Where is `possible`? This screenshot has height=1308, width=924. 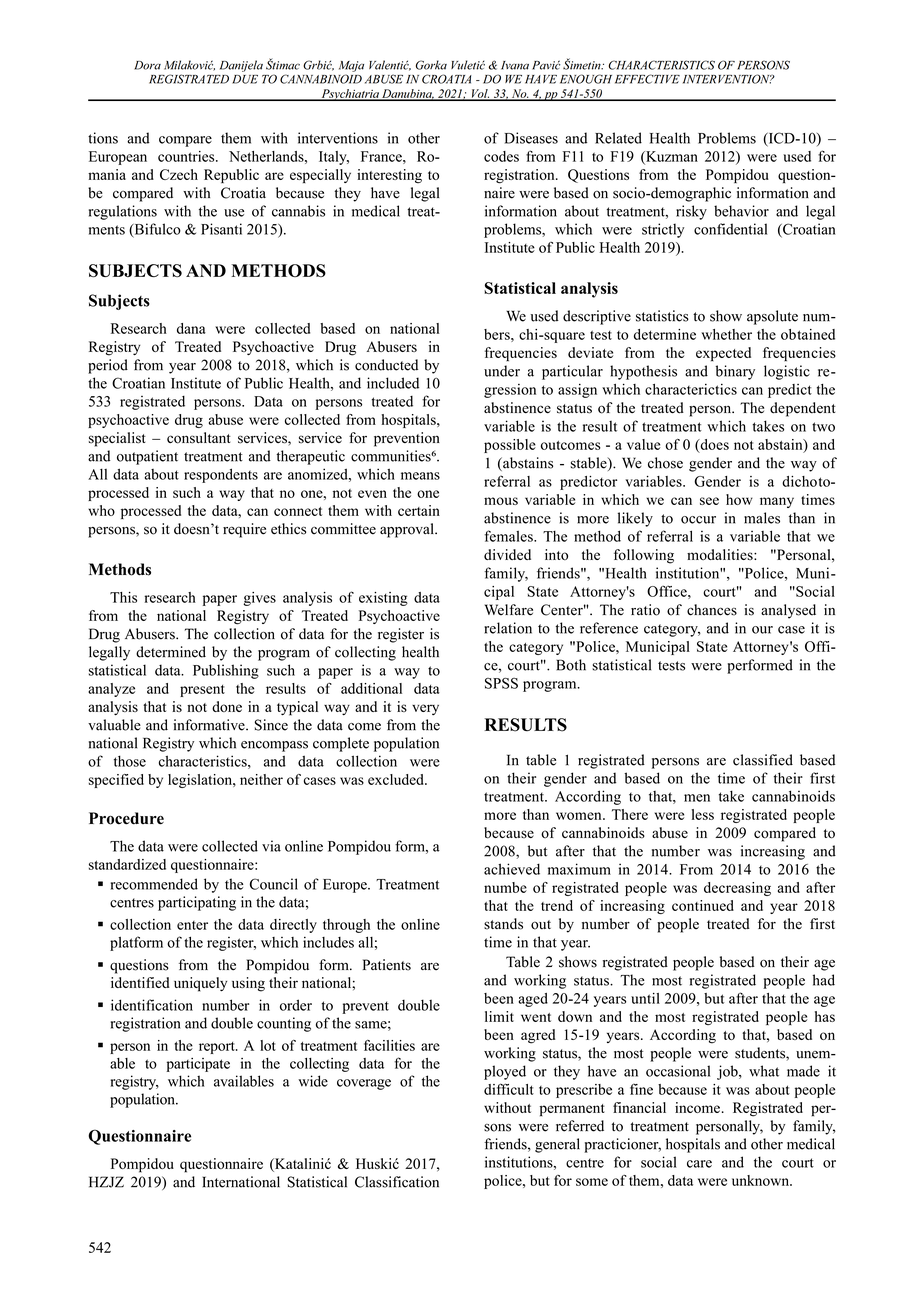
possible is located at coordinates (510, 446).
